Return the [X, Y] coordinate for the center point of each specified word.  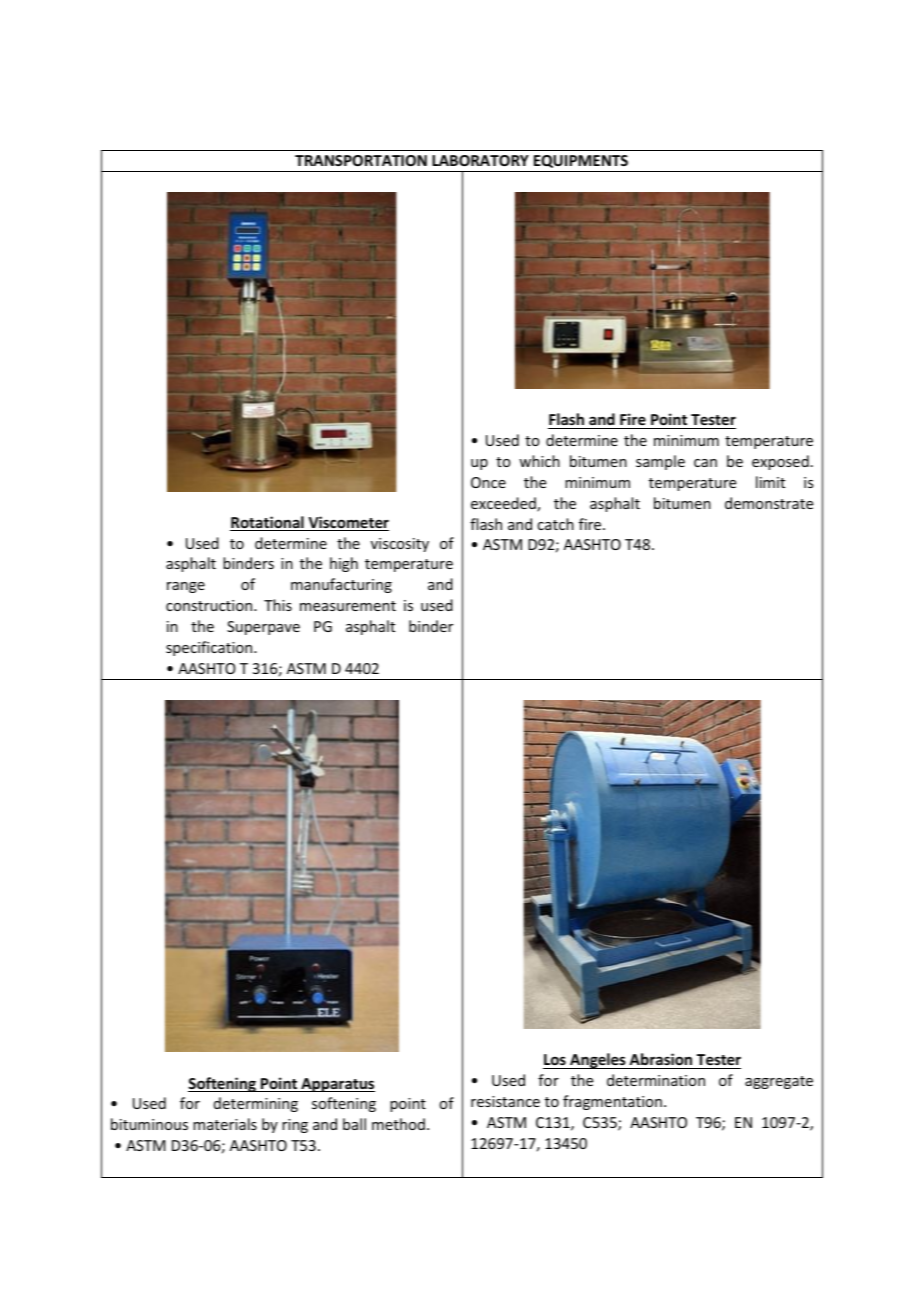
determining [256, 1104]
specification [210, 648]
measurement [348, 606]
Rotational [268, 523]
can [705, 463]
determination [656, 1080]
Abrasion [661, 1061]
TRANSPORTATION [361, 160]
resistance [505, 1101]
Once [488, 482]
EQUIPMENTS [581, 161]
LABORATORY [480, 160]
